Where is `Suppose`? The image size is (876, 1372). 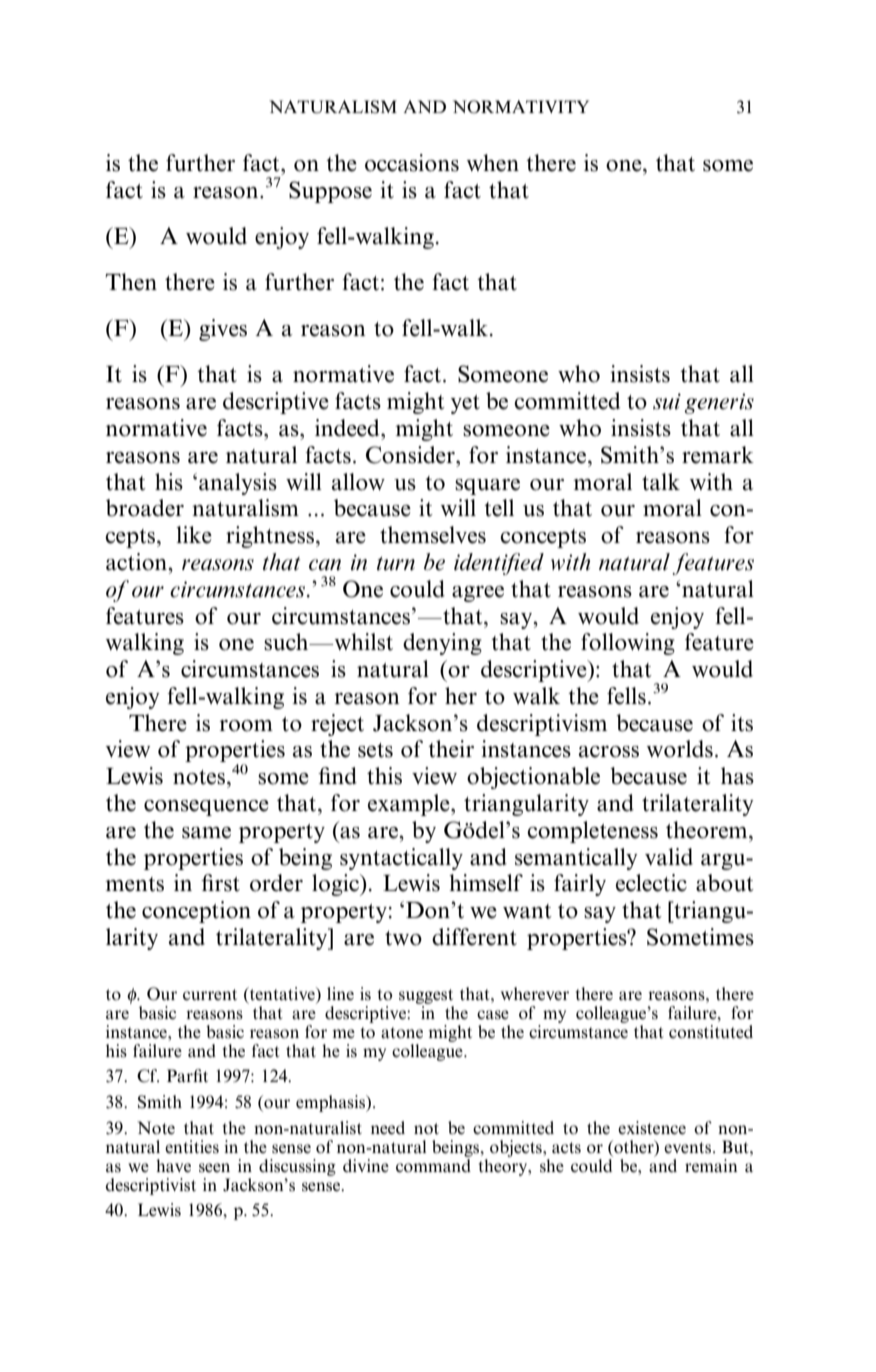 Suppose is located at coordinates (330, 192).
